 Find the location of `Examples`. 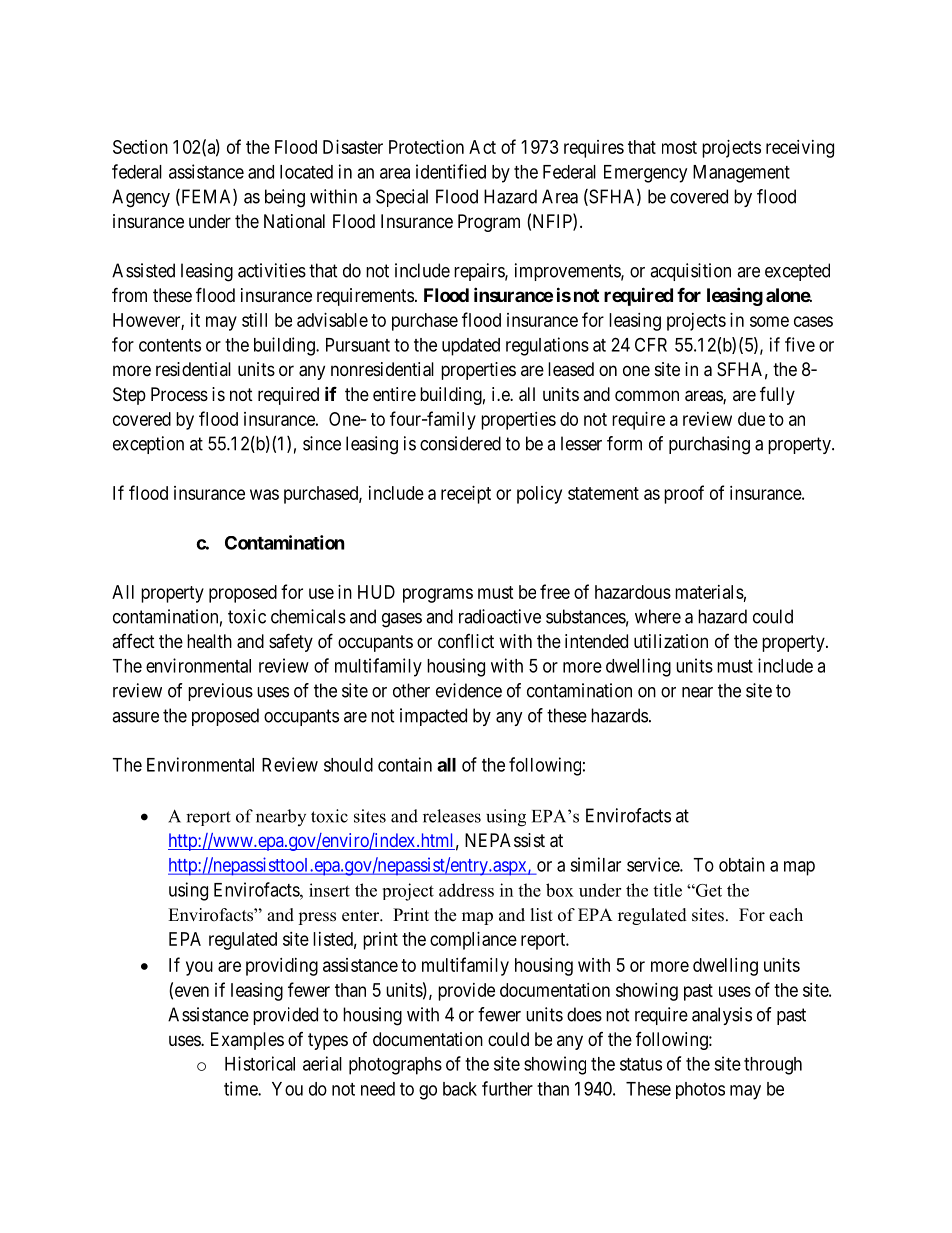

Examples is located at coordinates (247, 1041).
